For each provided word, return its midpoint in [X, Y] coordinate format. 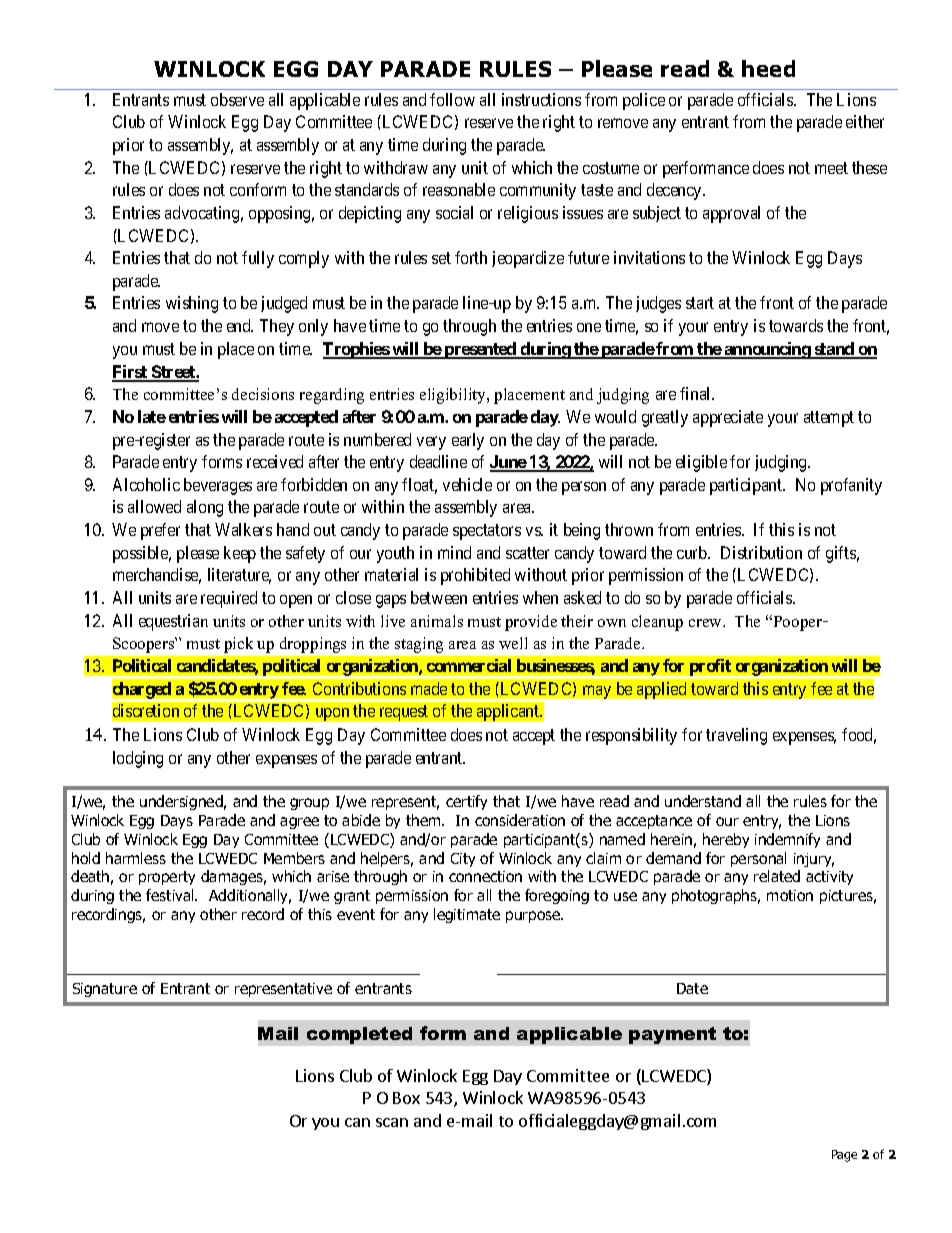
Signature [105, 990]
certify [466, 802]
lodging [138, 759]
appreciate [728, 418]
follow [452, 99]
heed [768, 68]
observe [237, 99]
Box [406, 1098]
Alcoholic [146, 484]
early [468, 441]
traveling [736, 736]
